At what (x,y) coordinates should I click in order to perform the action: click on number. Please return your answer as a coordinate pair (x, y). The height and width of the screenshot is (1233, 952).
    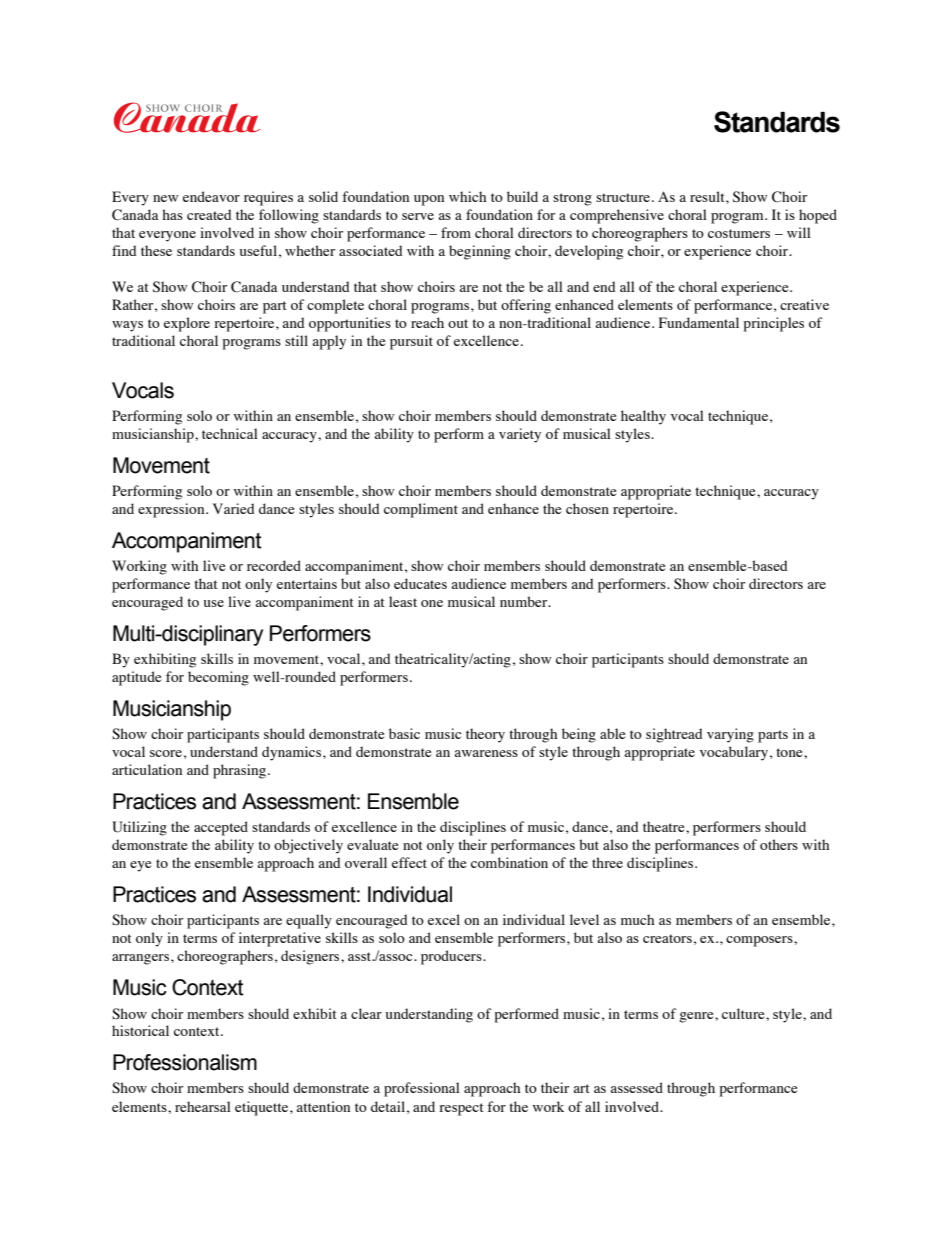
    Looking at the image, I should click on (525, 601).
